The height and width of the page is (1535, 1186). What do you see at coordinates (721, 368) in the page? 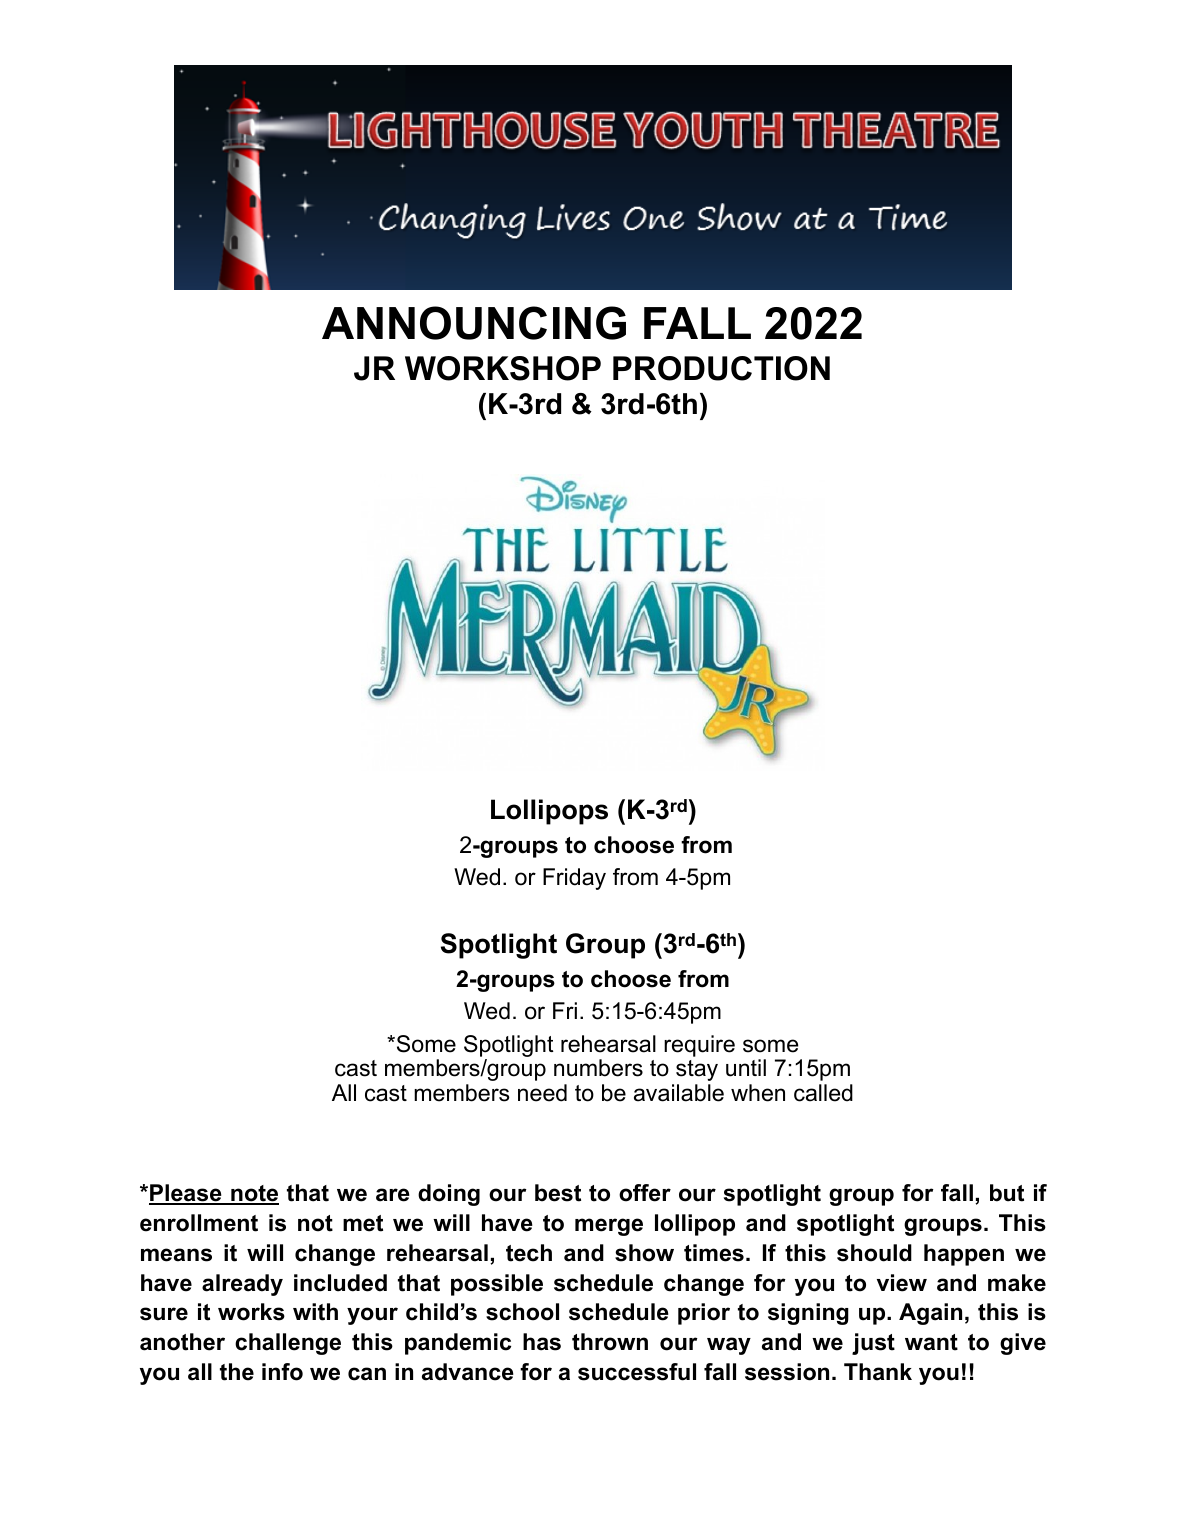
I see `PRODUCTION` at bounding box center [721, 368].
